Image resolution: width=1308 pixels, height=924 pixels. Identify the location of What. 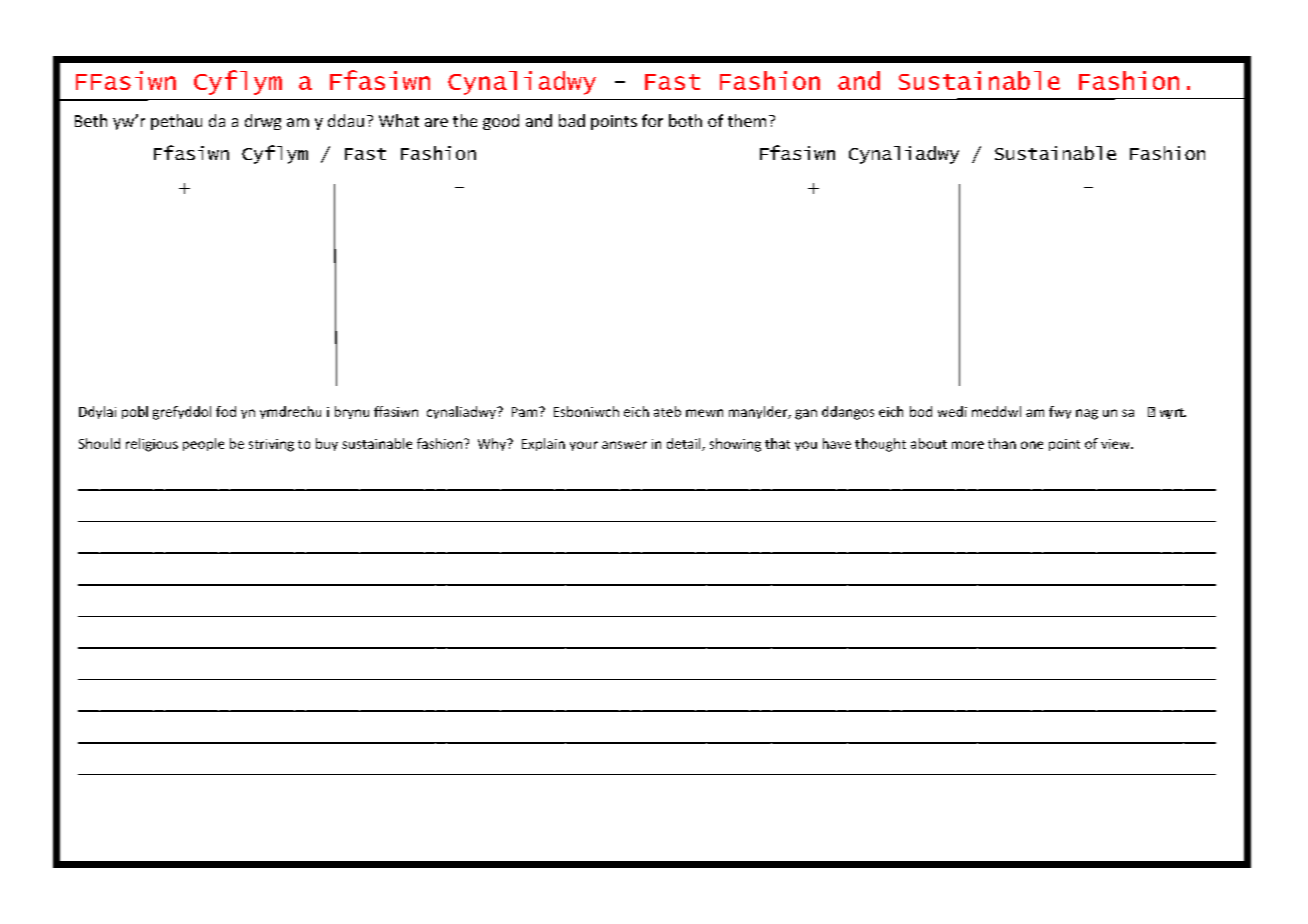
(399, 120).
